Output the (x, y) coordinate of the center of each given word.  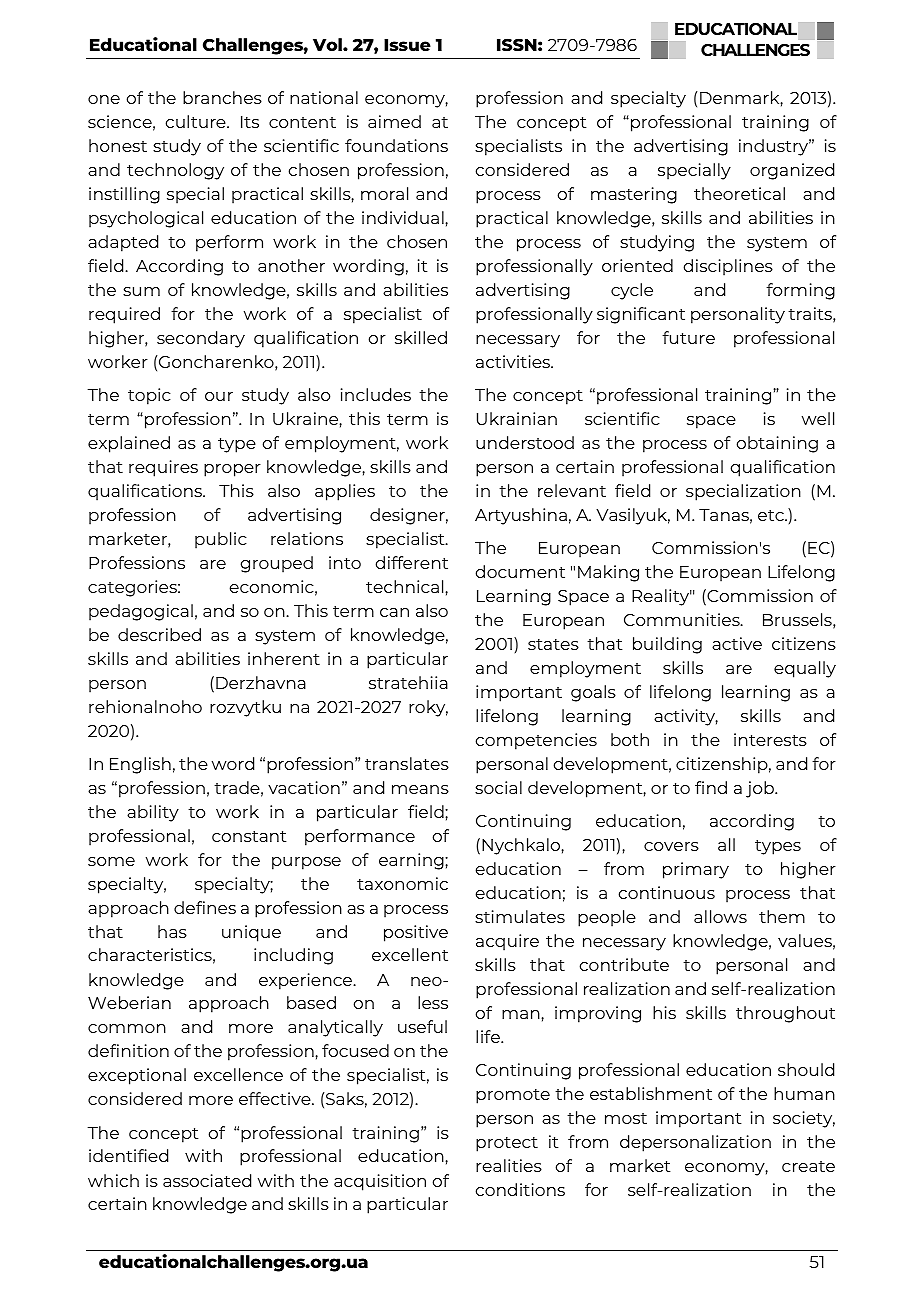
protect (507, 1144)
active (737, 643)
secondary (201, 339)
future (688, 337)
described (159, 634)
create (808, 1166)
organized (792, 171)
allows (720, 916)
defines (205, 907)
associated (207, 1180)
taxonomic (402, 883)
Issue (407, 45)
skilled (421, 337)
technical (404, 586)
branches (222, 97)
